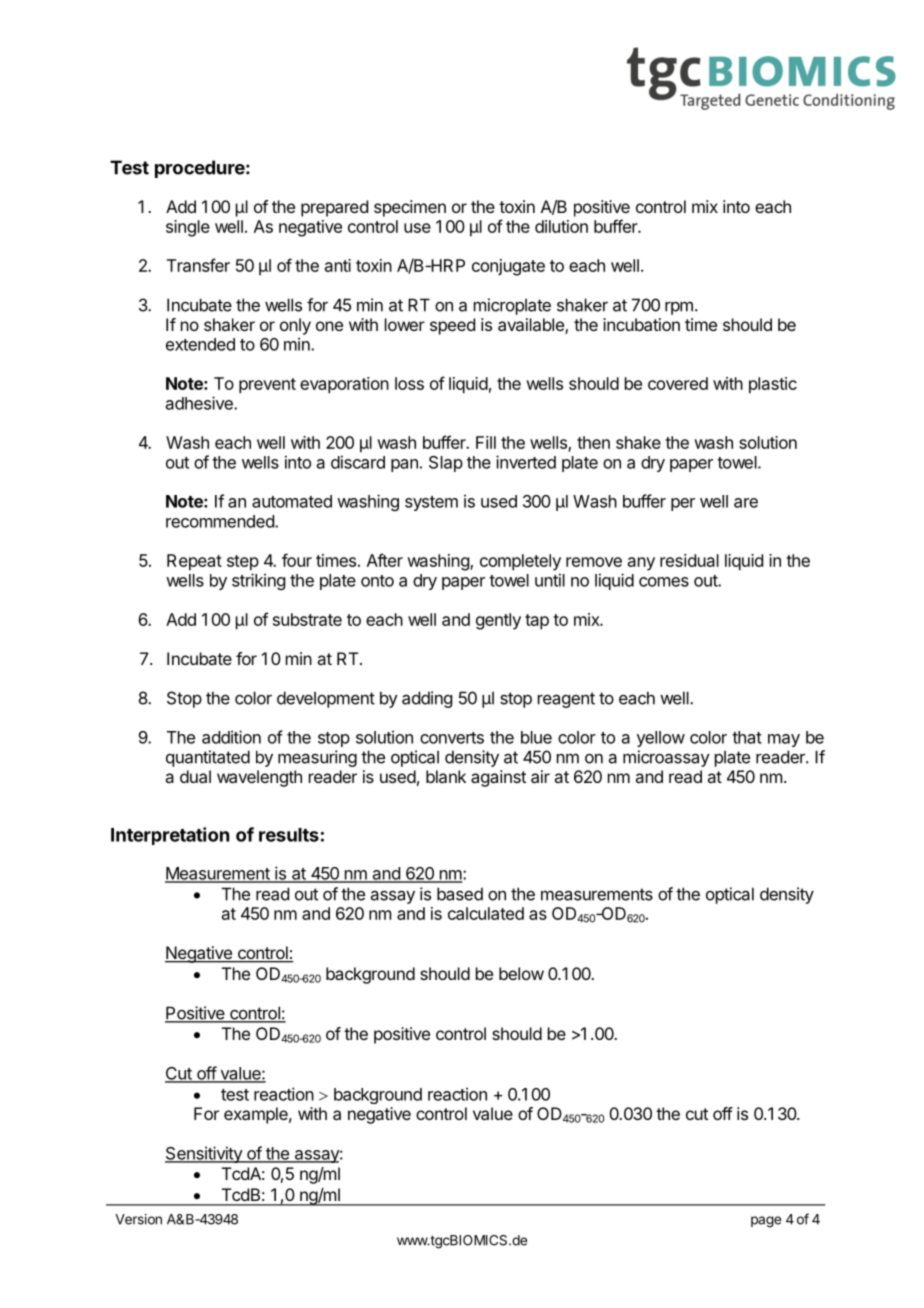 This screenshot has height=1308, width=924. What do you see at coordinates (766, 1222) in the screenshot?
I see `page` at bounding box center [766, 1222].
